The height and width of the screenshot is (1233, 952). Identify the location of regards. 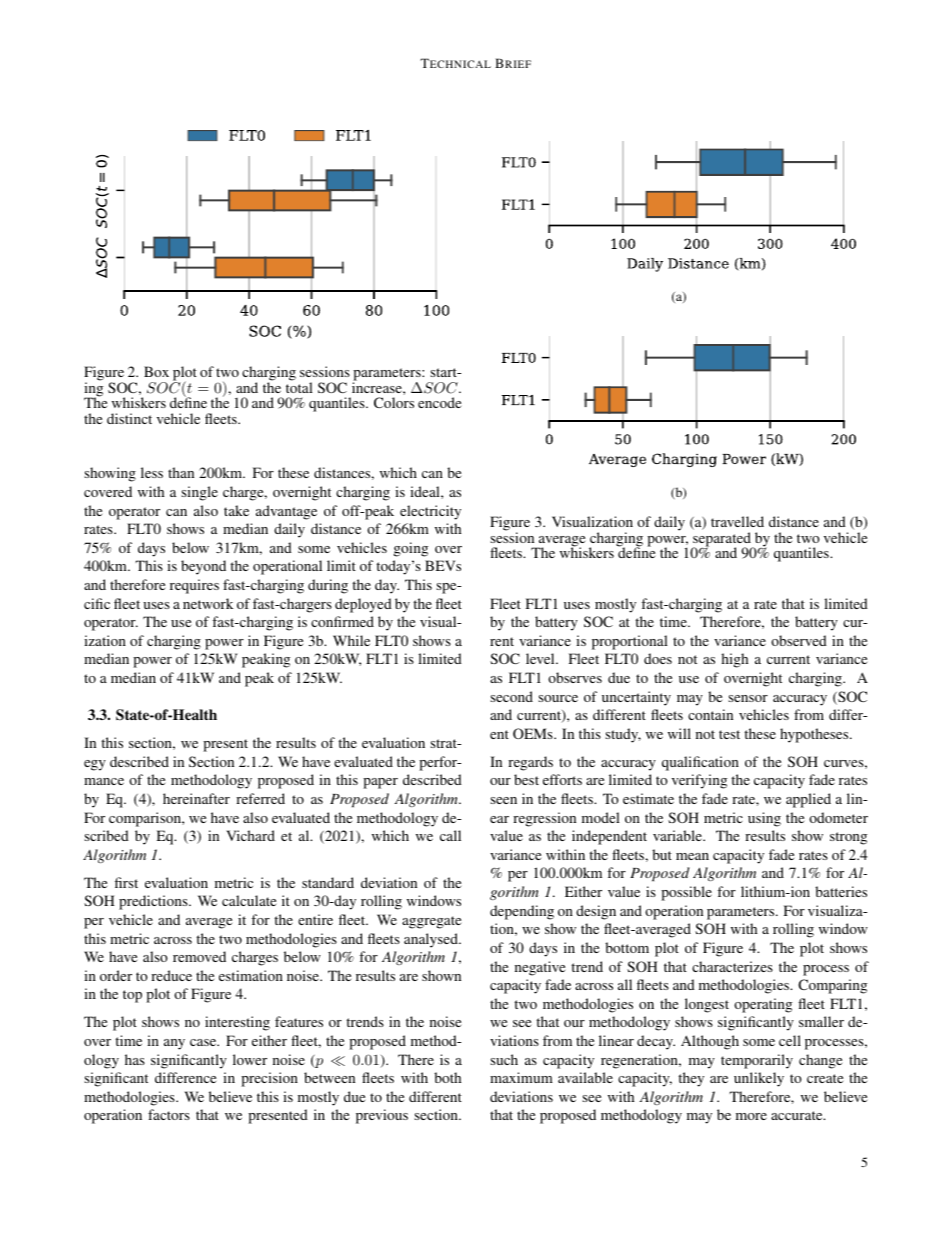
(530, 763).
